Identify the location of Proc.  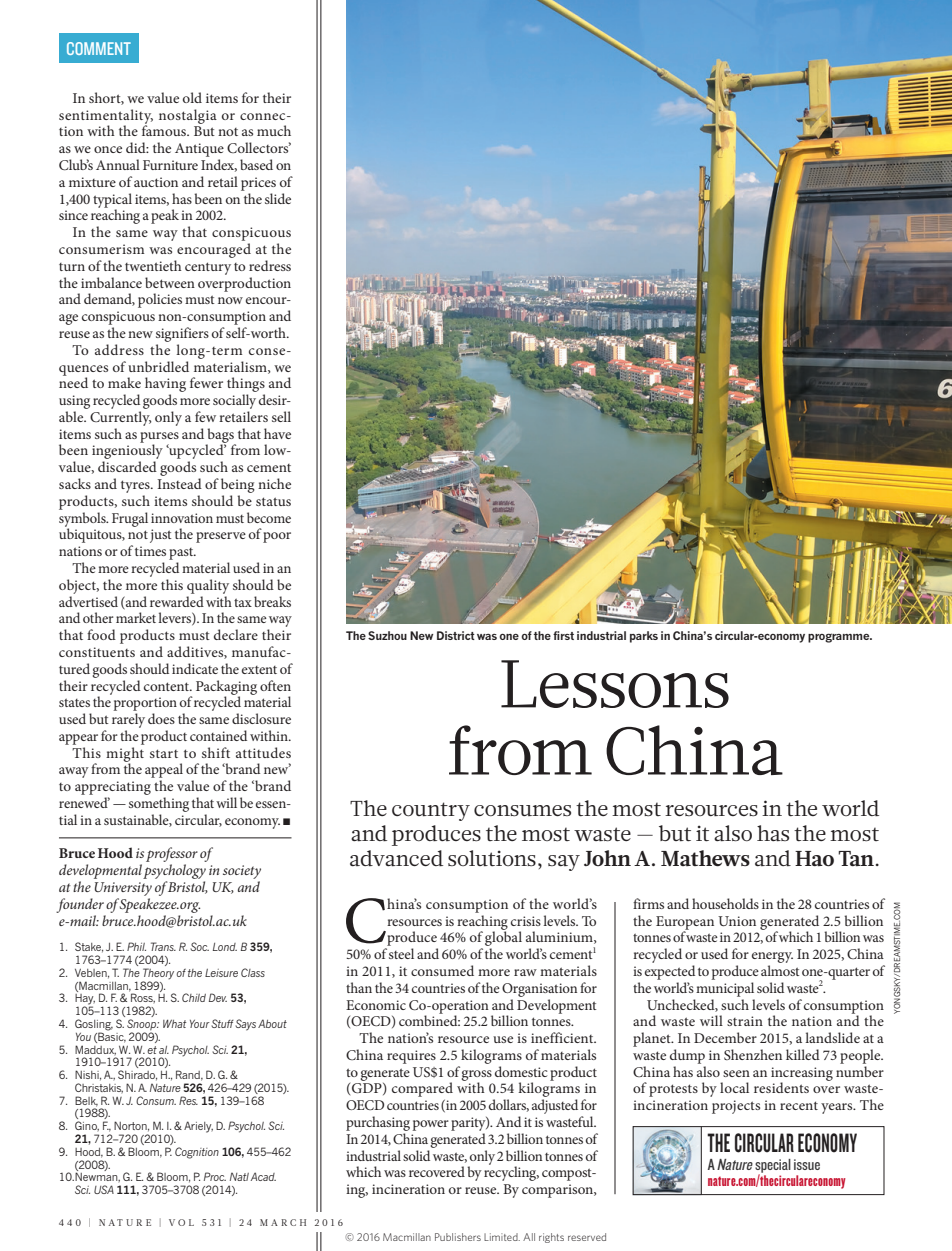
(215, 1176).
